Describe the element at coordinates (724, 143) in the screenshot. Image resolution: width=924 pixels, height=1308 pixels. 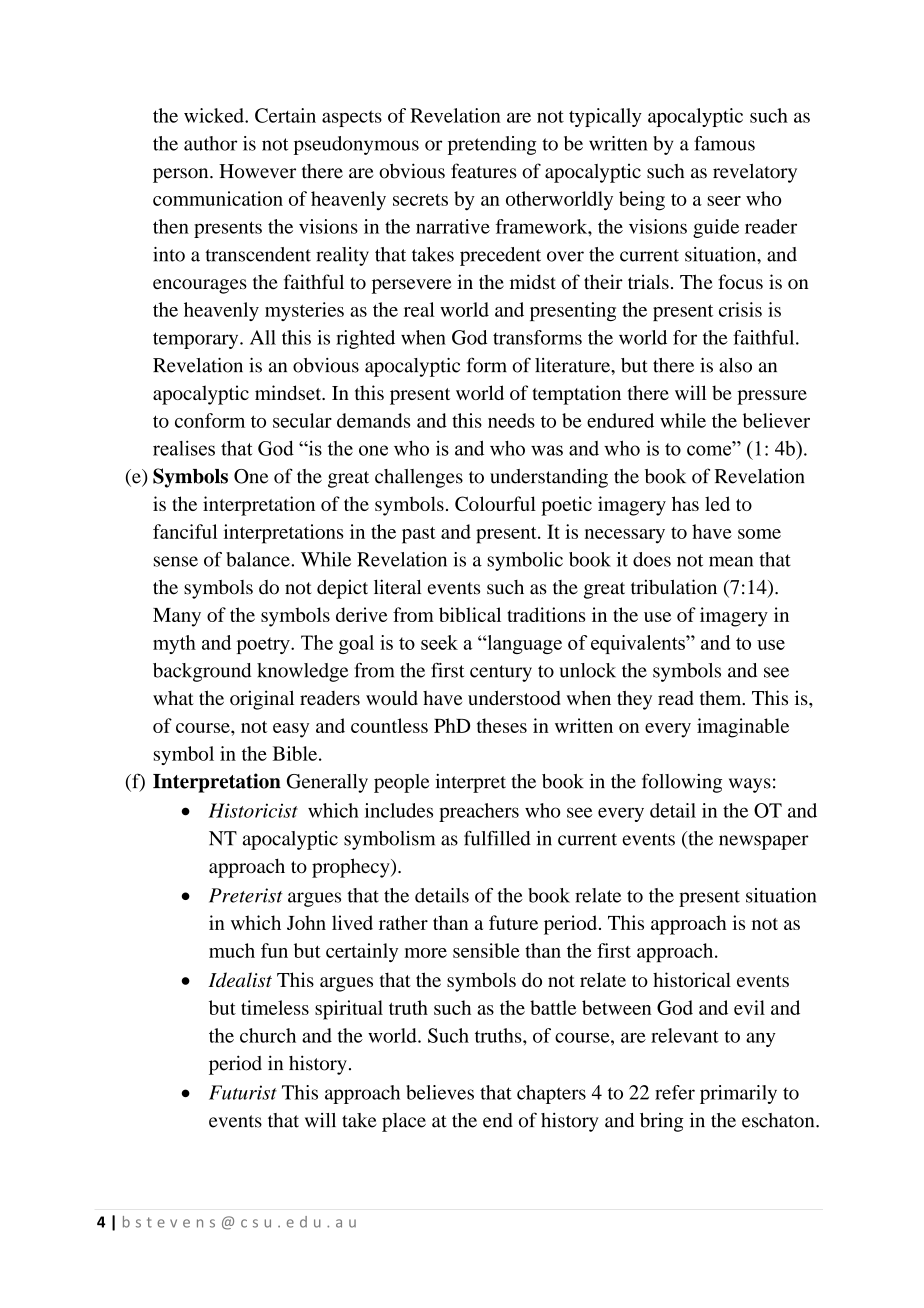
I see `famous` at that location.
